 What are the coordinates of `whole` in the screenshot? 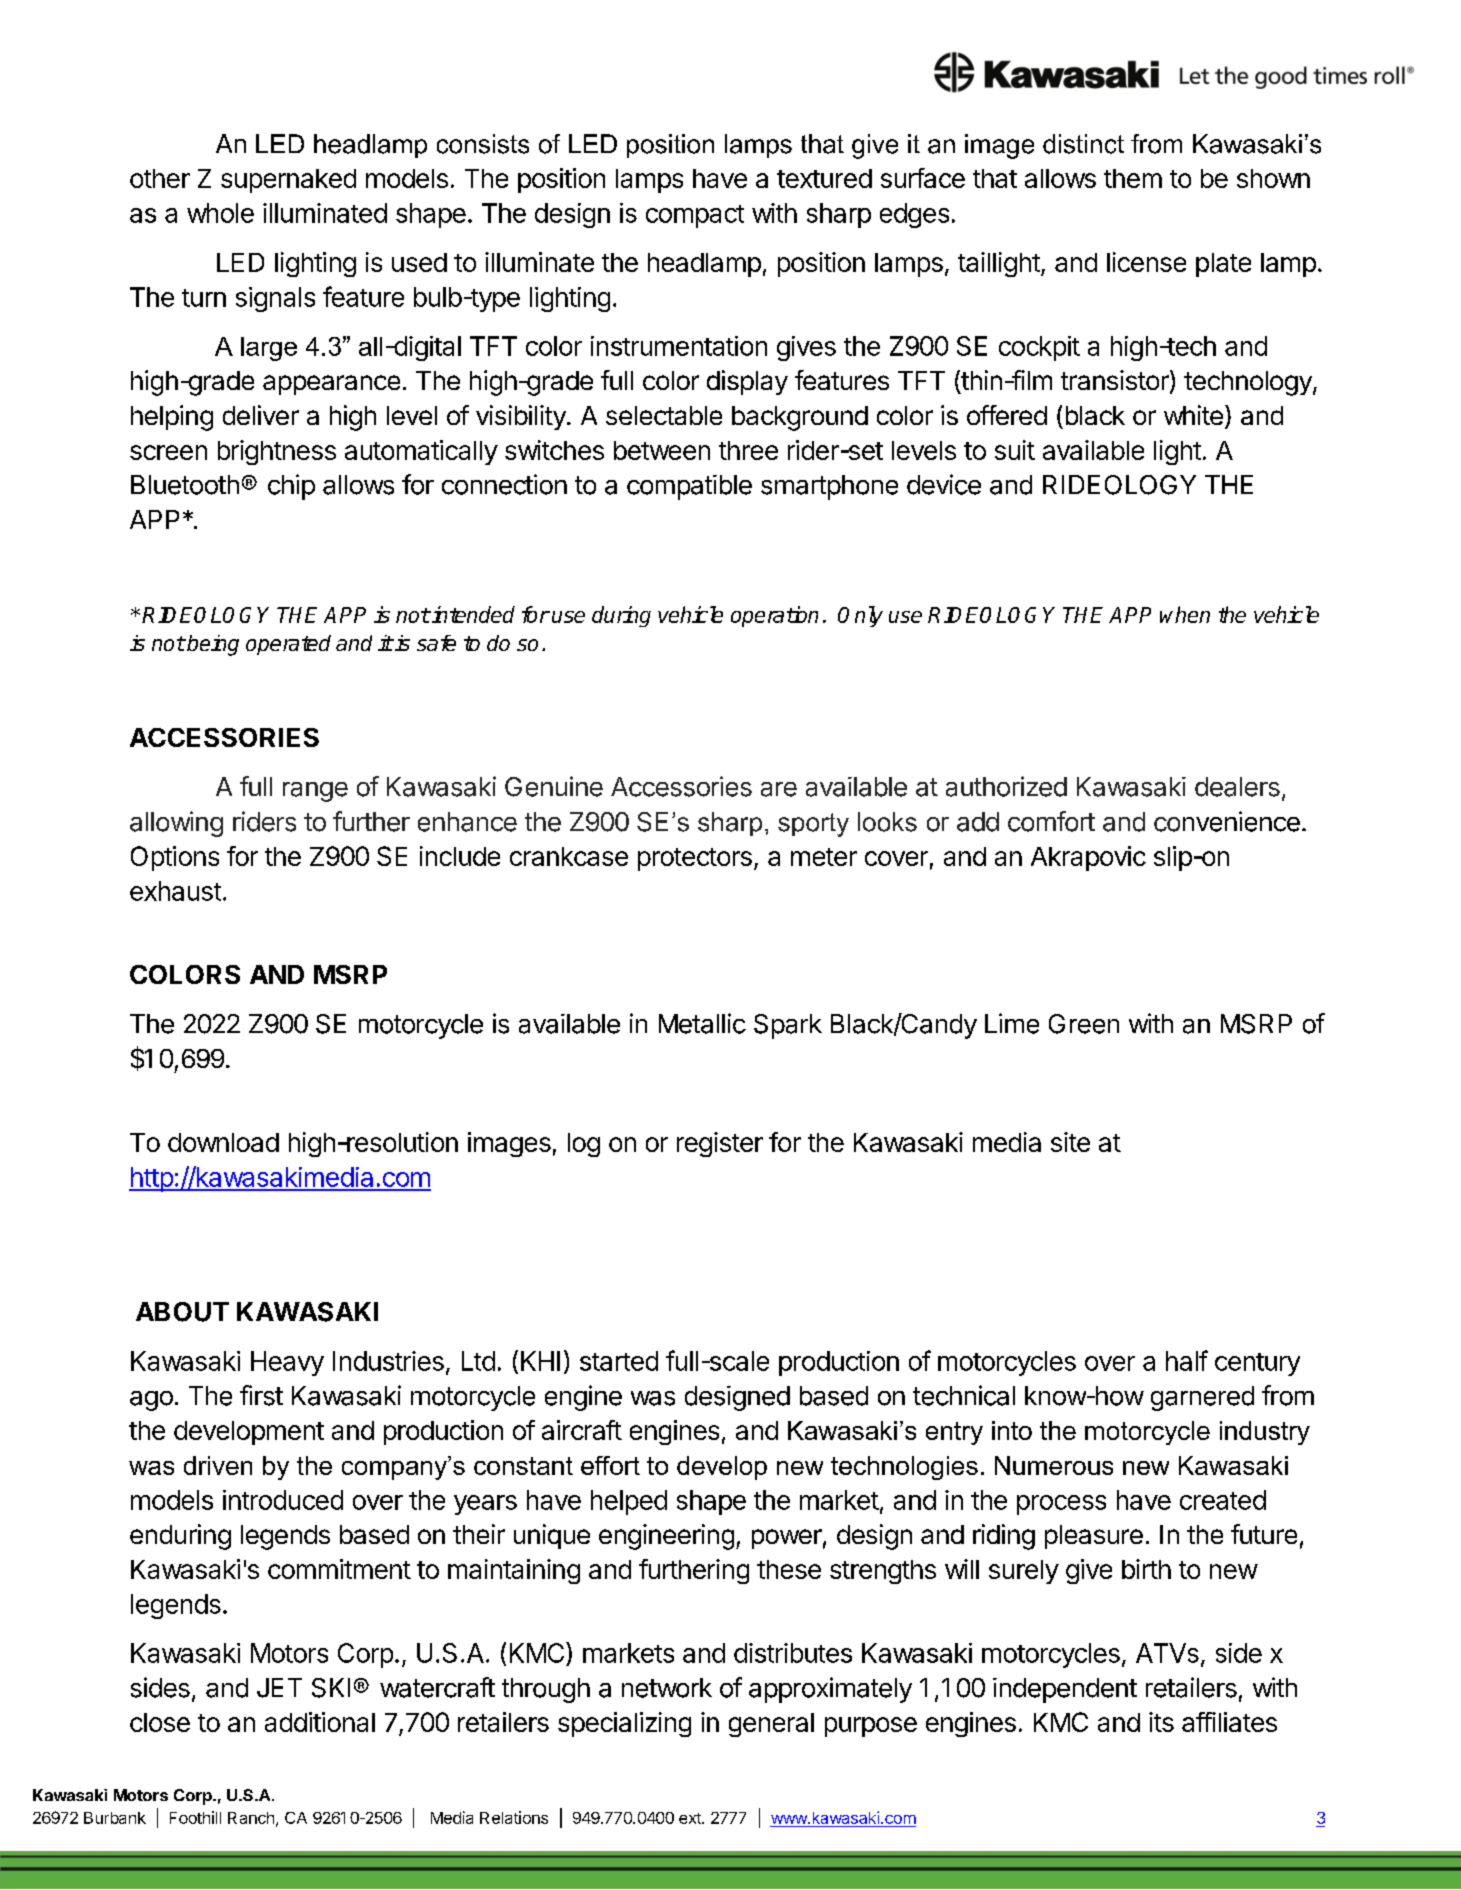 It's located at (220, 213).
